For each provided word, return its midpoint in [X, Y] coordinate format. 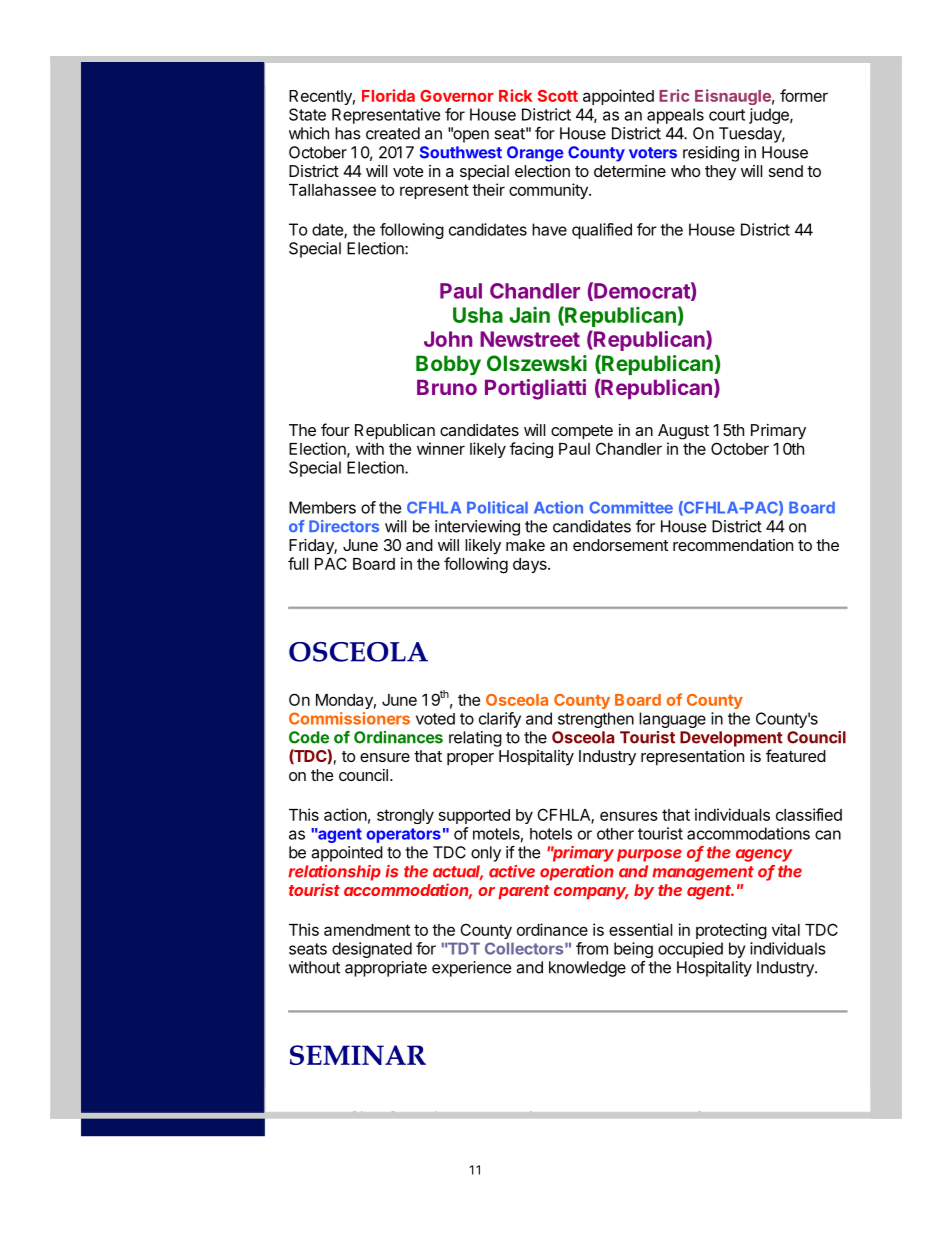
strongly [405, 816]
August [683, 432]
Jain [529, 315]
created [393, 133]
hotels [551, 834]
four [335, 429]
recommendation [733, 545]
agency [764, 855]
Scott [558, 96]
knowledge [587, 969]
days [531, 565]
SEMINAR [358, 1055]
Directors [344, 526]
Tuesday [751, 135]
